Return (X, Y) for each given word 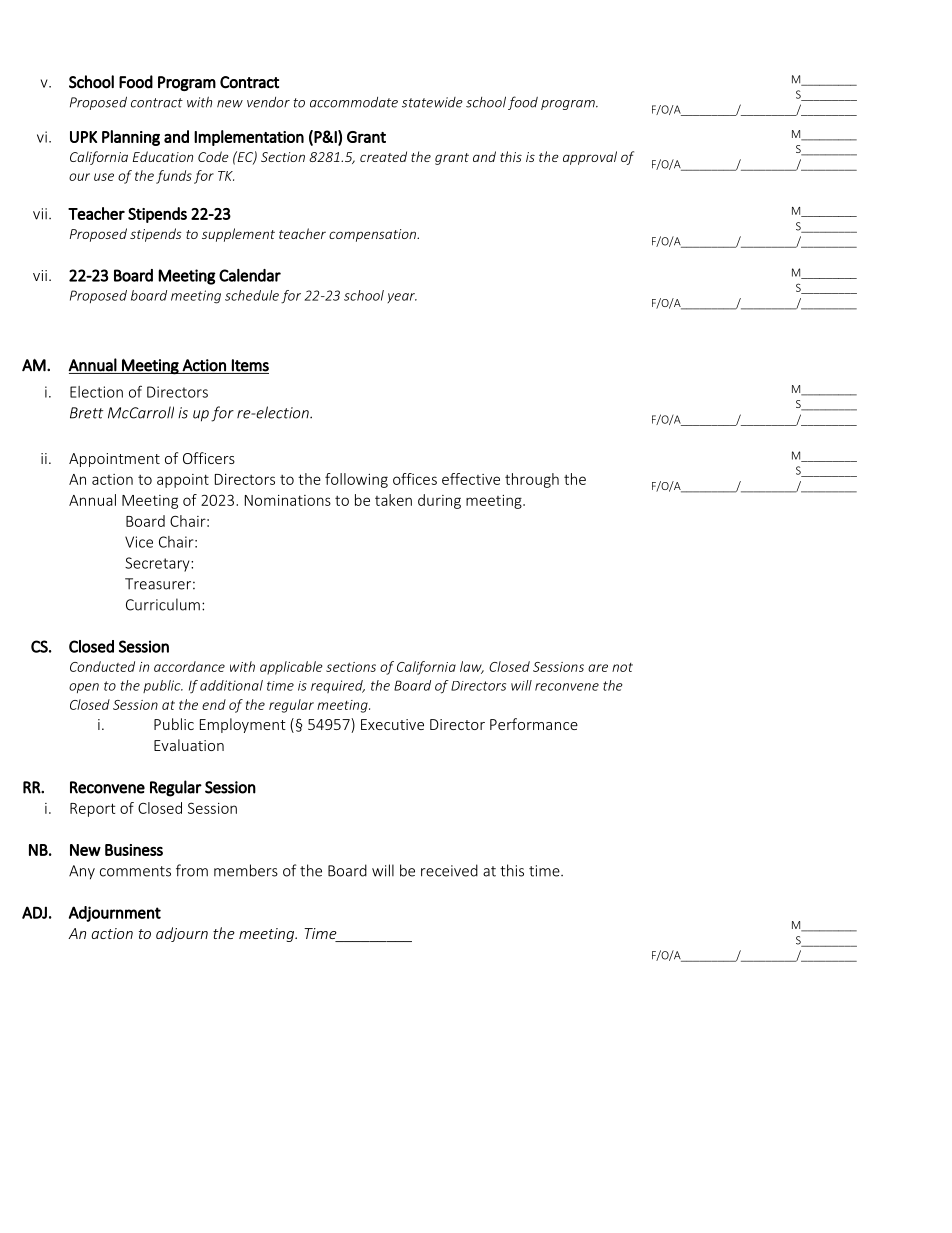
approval (590, 158)
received (449, 870)
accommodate (354, 102)
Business (134, 850)
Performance (534, 724)
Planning (131, 138)
